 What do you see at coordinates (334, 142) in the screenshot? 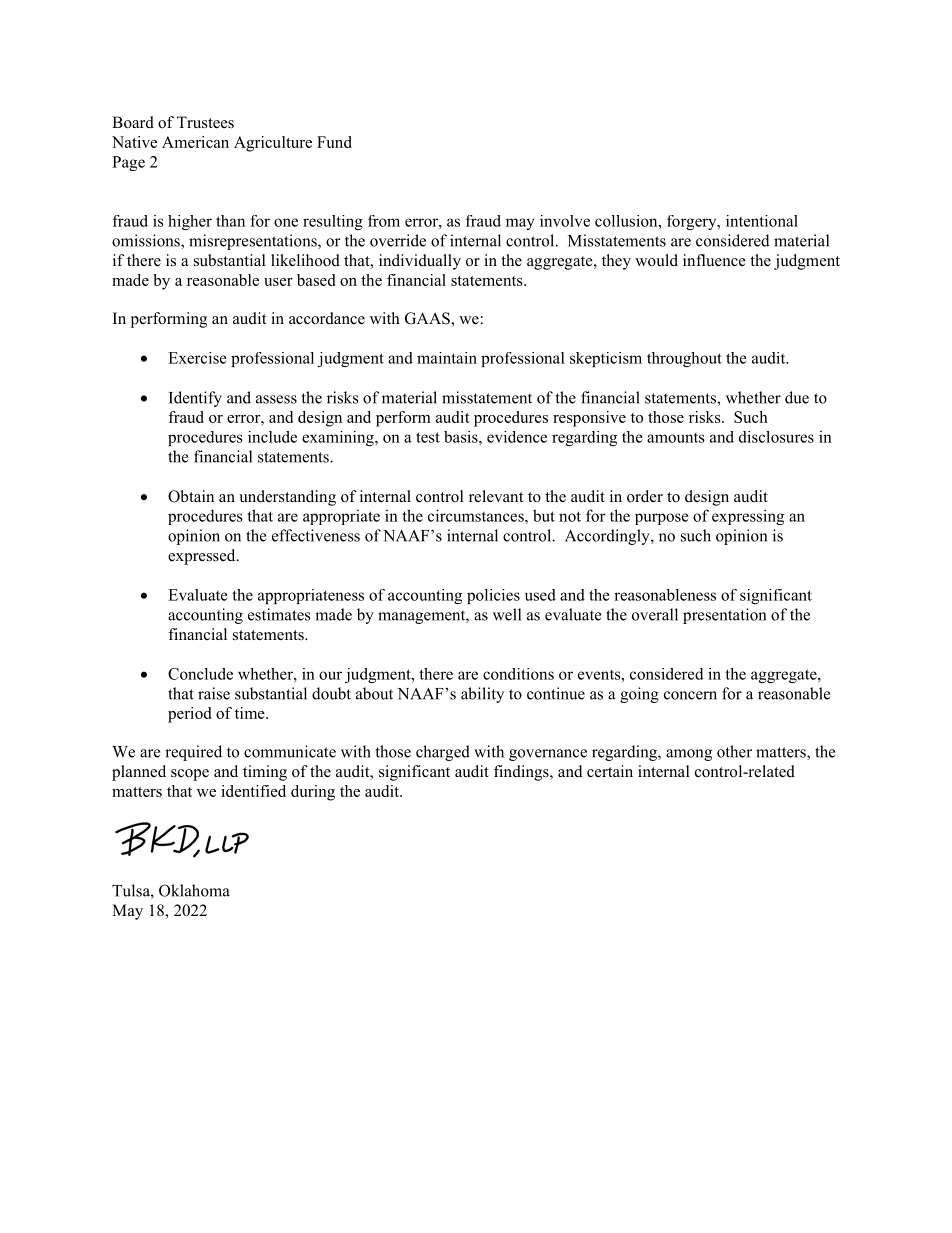
I see `Fund` at bounding box center [334, 142].
